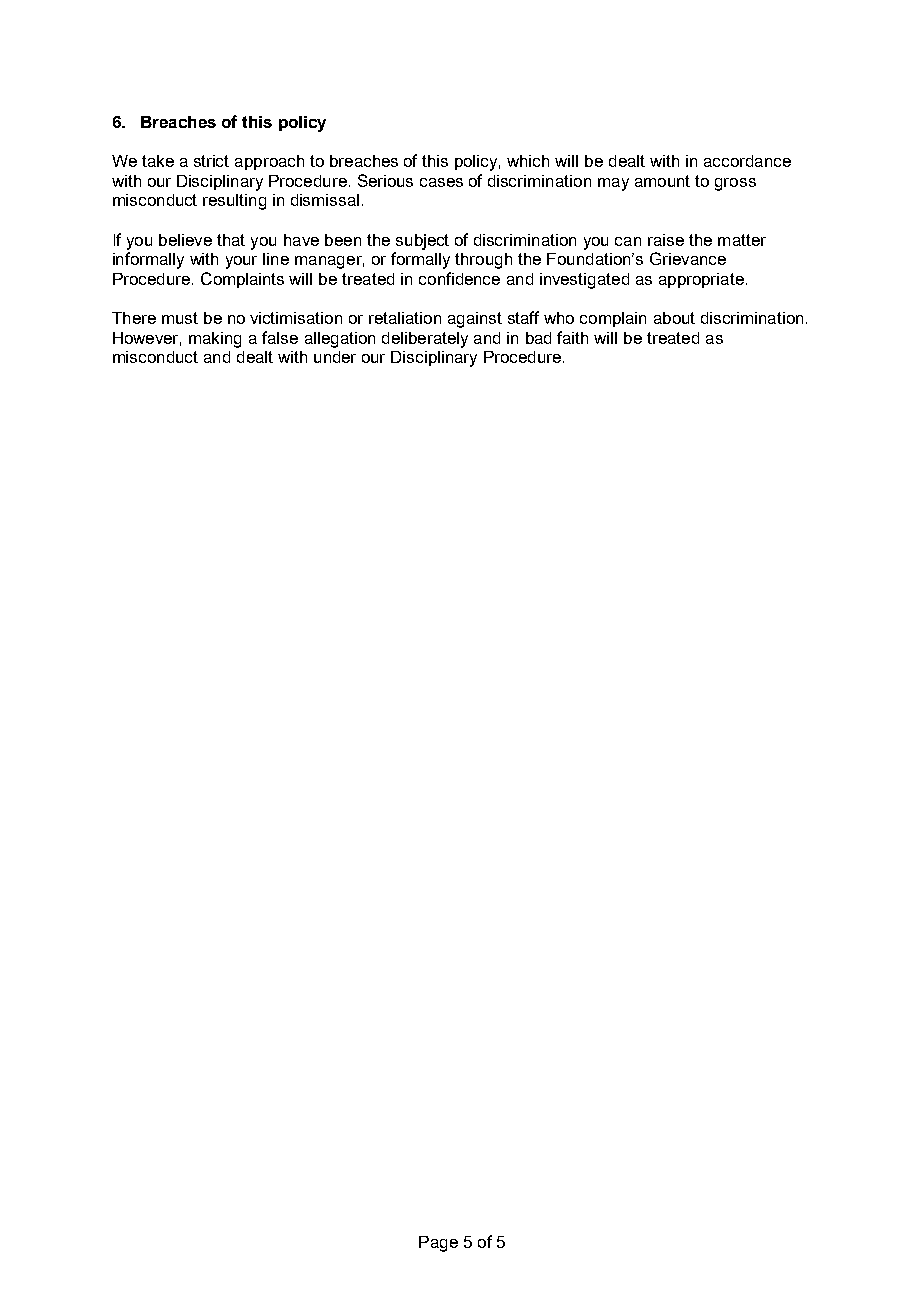 The width and height of the screenshot is (924, 1308). Describe the element at coordinates (234, 202) in the screenshot. I see `resulting` at that location.
